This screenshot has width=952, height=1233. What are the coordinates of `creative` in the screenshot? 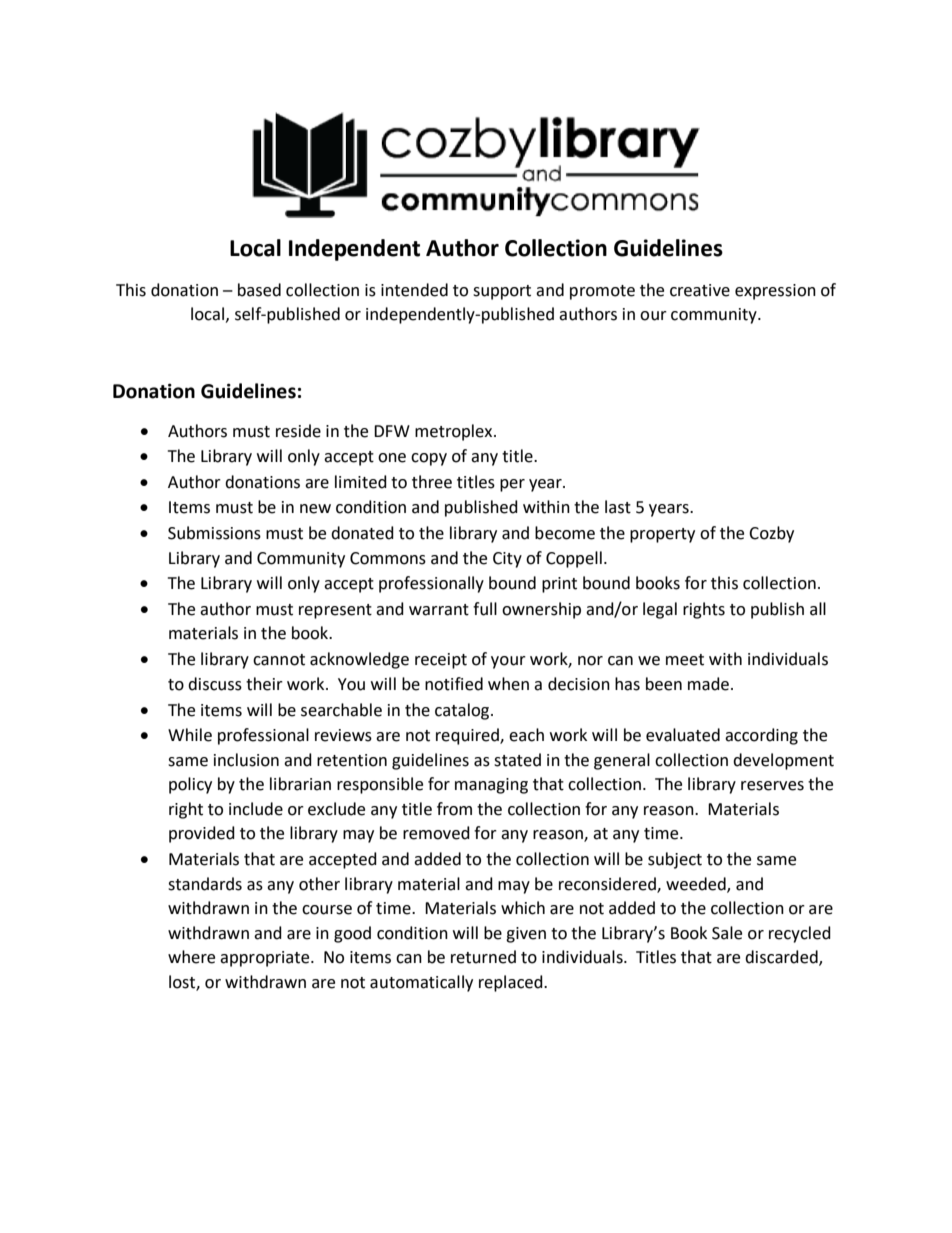 It's located at (700, 290).
